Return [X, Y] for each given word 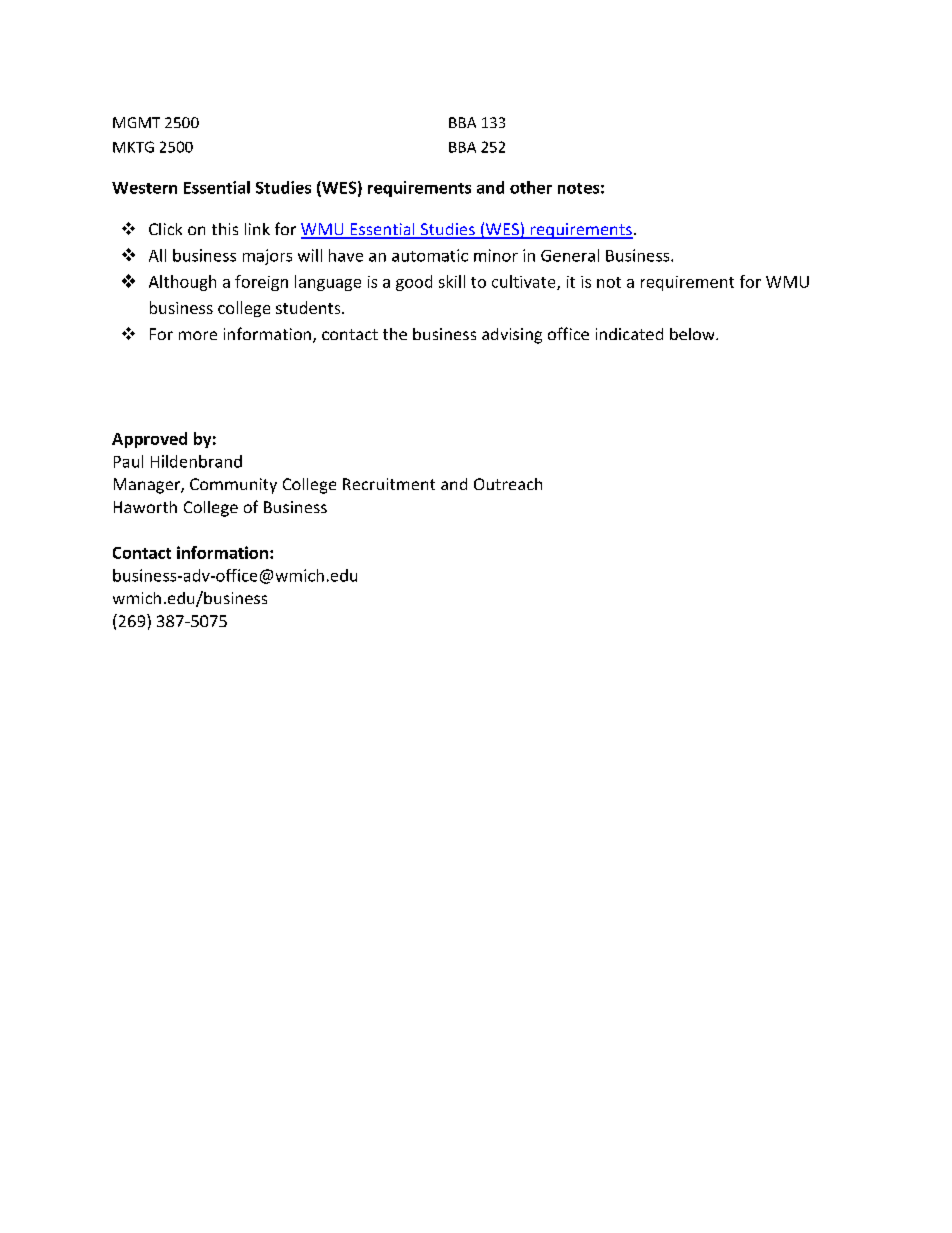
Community [233, 486]
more [198, 335]
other [531, 187]
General [570, 255]
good [414, 283]
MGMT [136, 122]
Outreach [508, 484]
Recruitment [389, 484]
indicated [629, 334]
